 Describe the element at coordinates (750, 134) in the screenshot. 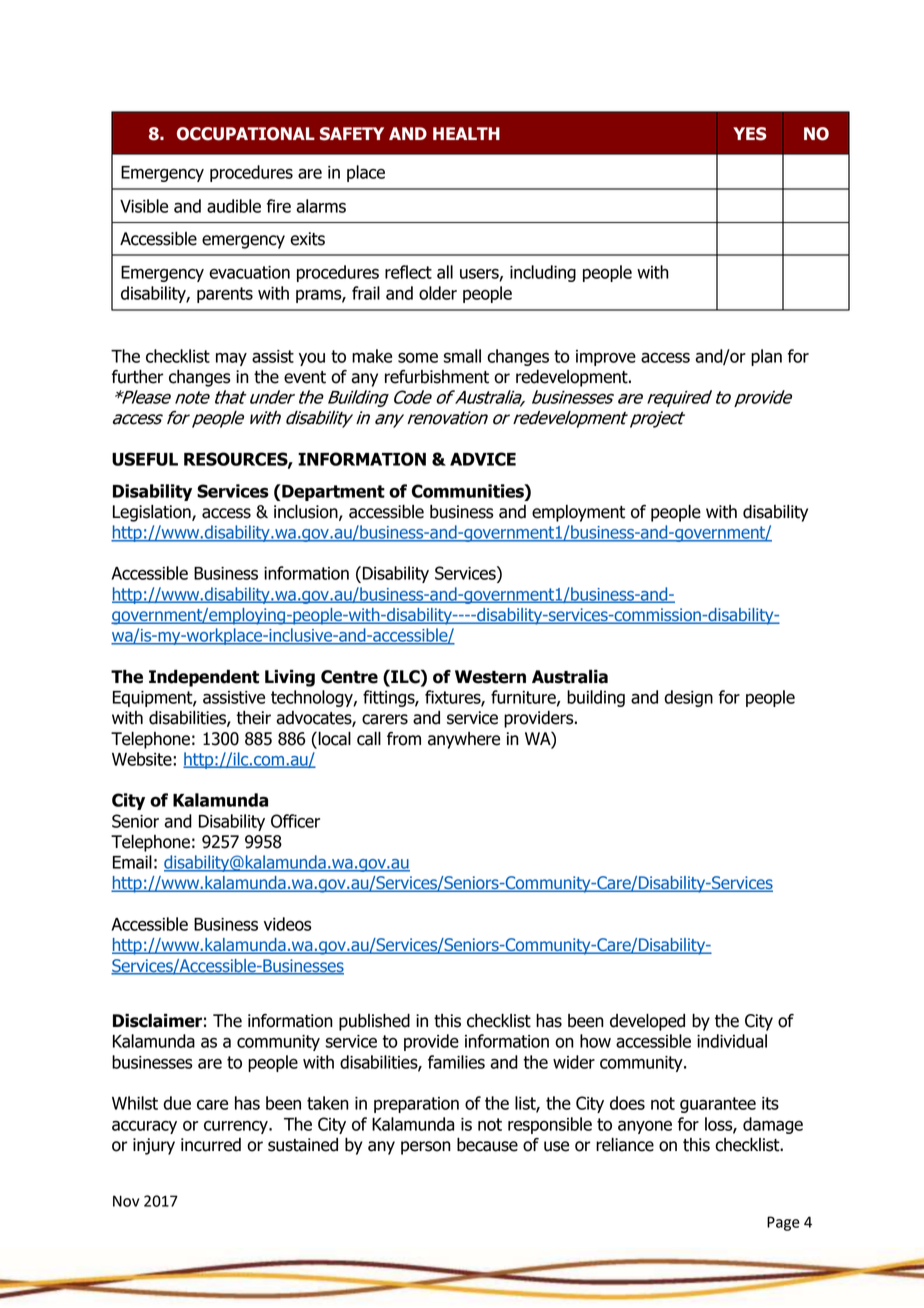

I see `YES` at that location.
